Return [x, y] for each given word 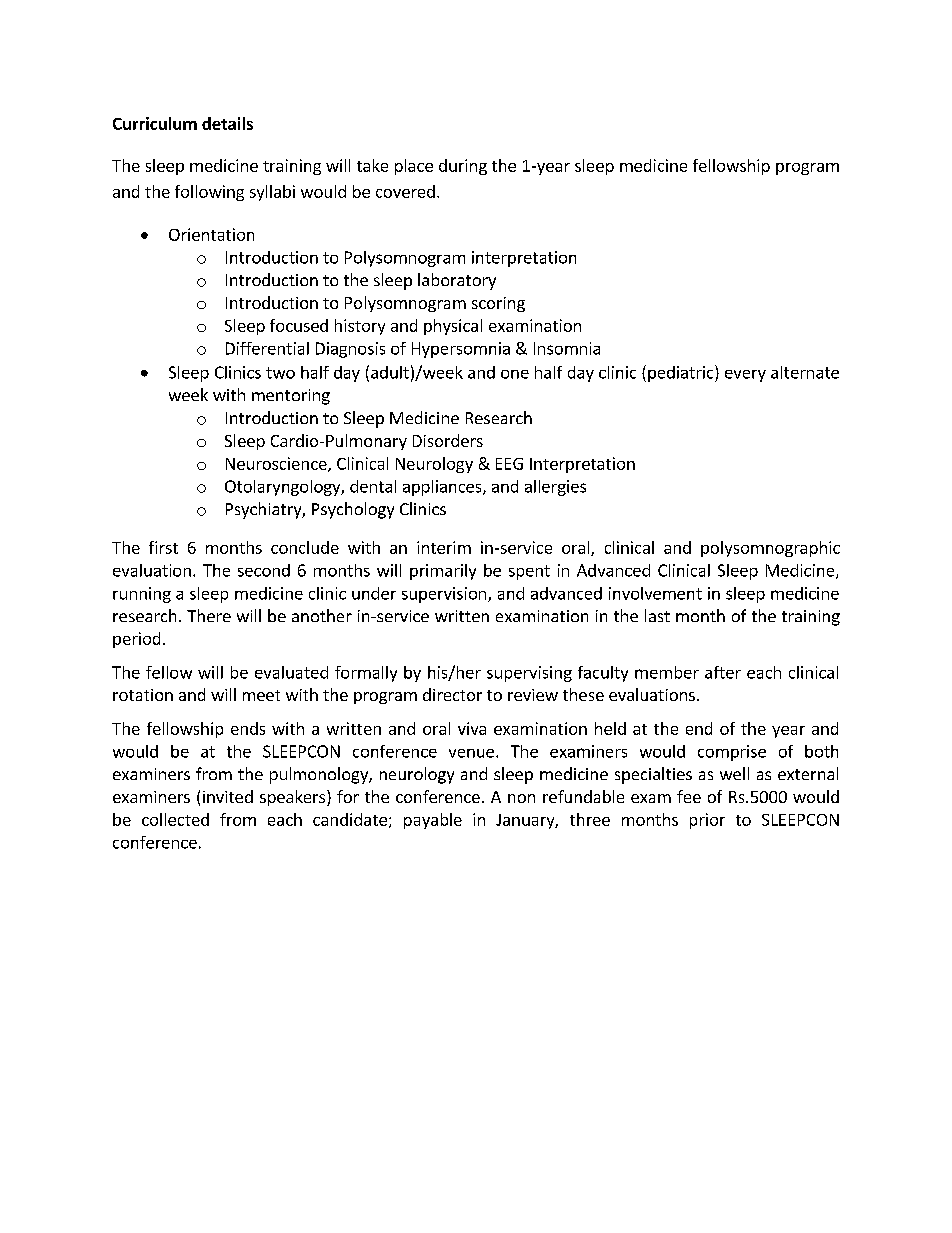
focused [299, 325]
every [745, 376]
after [723, 672]
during [463, 167]
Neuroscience [277, 464]
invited [228, 796]
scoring [498, 304]
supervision [445, 595]
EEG [509, 464]
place [414, 167]
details [227, 123]
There [209, 615]
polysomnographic [770, 549]
